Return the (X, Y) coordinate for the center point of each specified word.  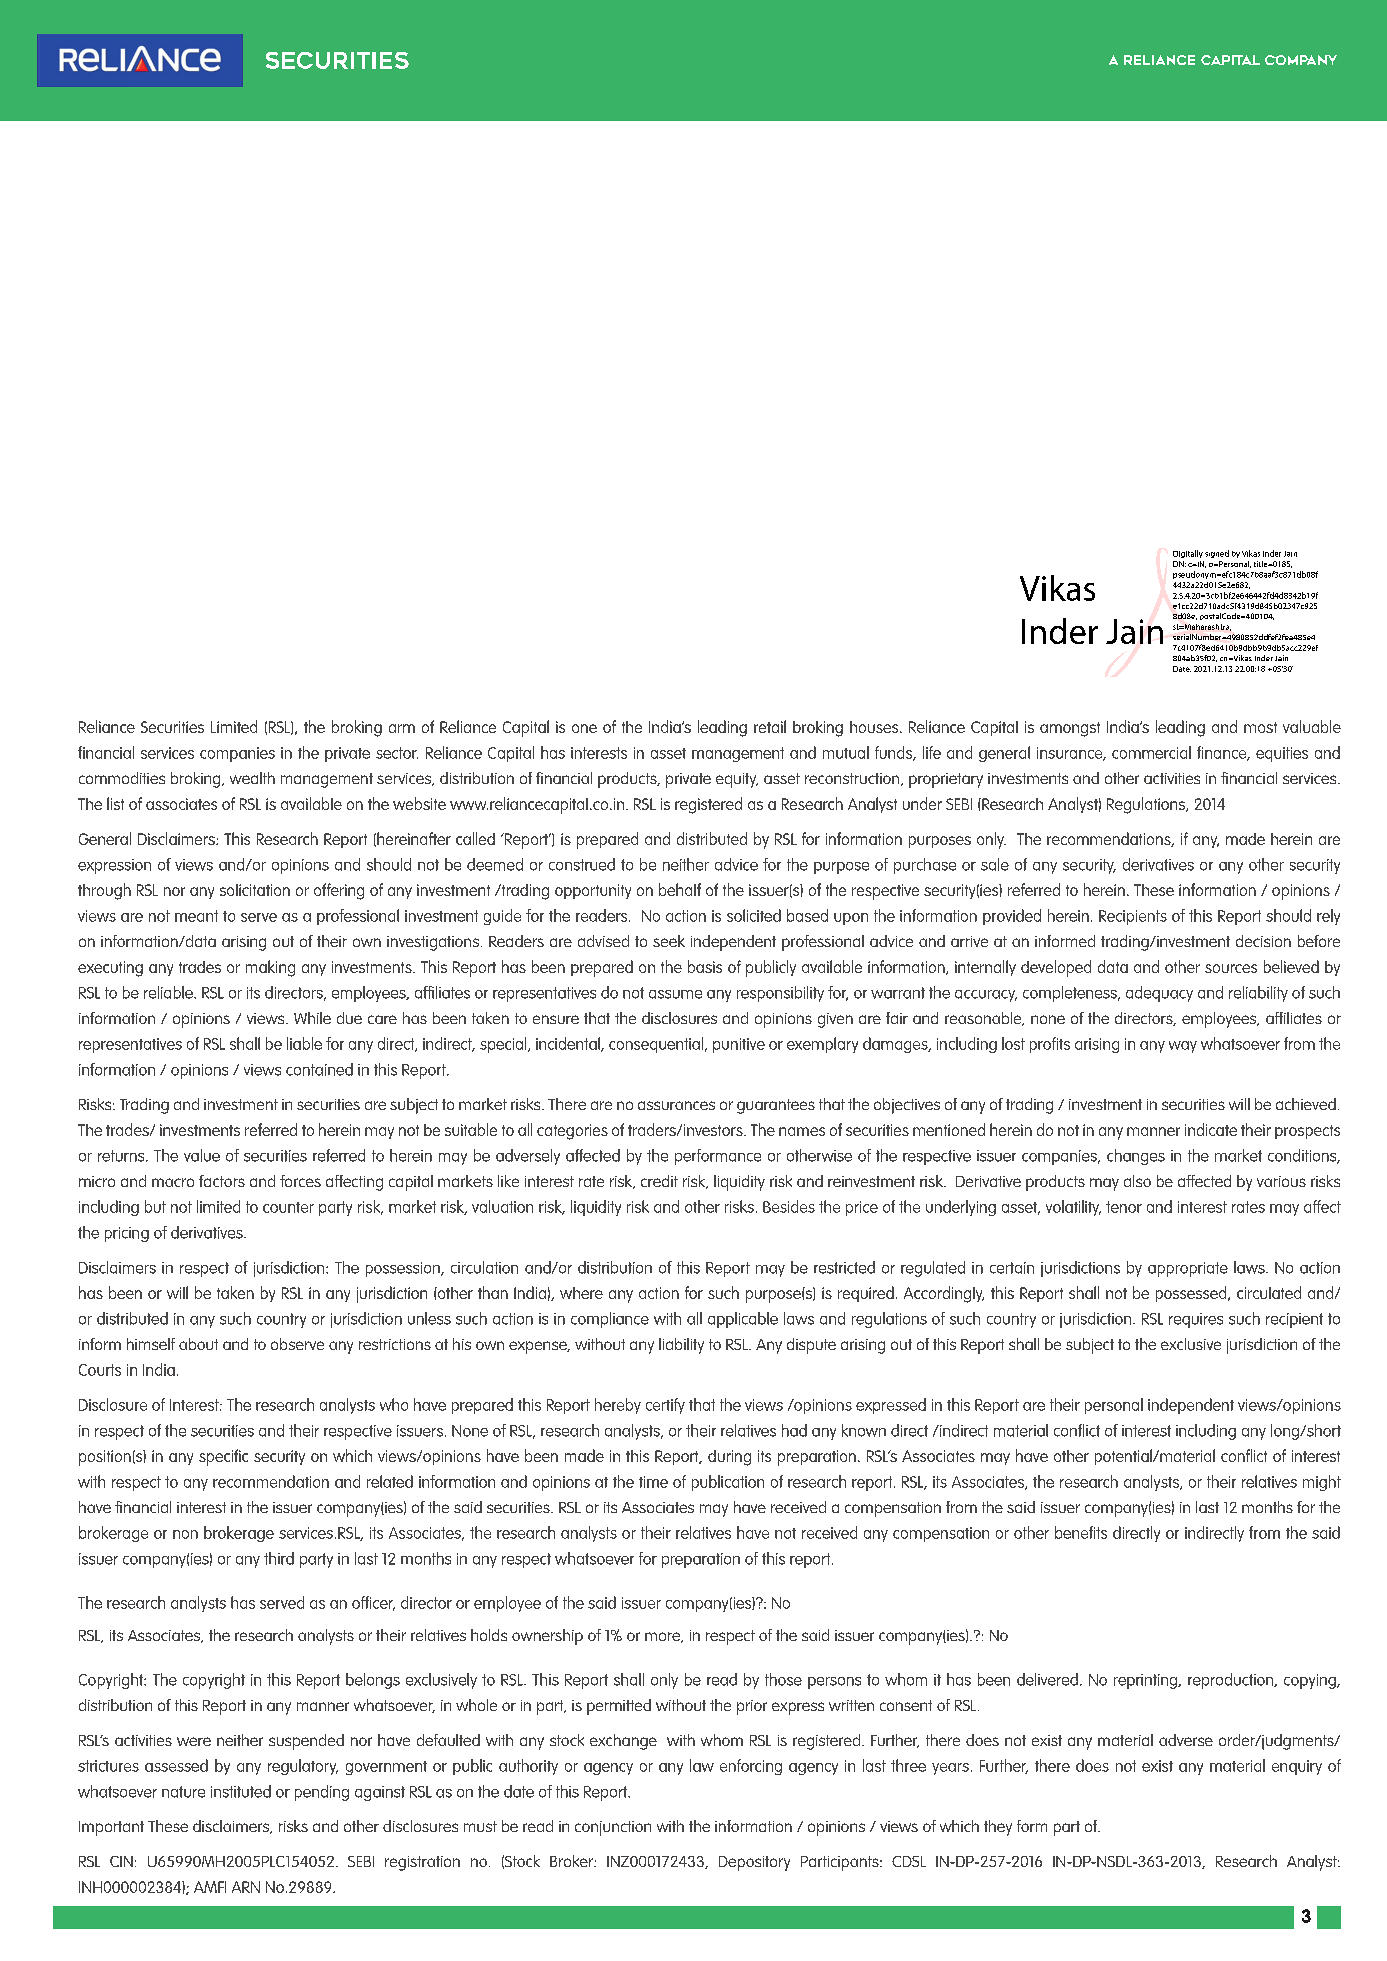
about (198, 1344)
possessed (1192, 1294)
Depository (754, 1863)
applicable (743, 1320)
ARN (246, 1887)
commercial (1151, 752)
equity (737, 780)
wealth (252, 778)
